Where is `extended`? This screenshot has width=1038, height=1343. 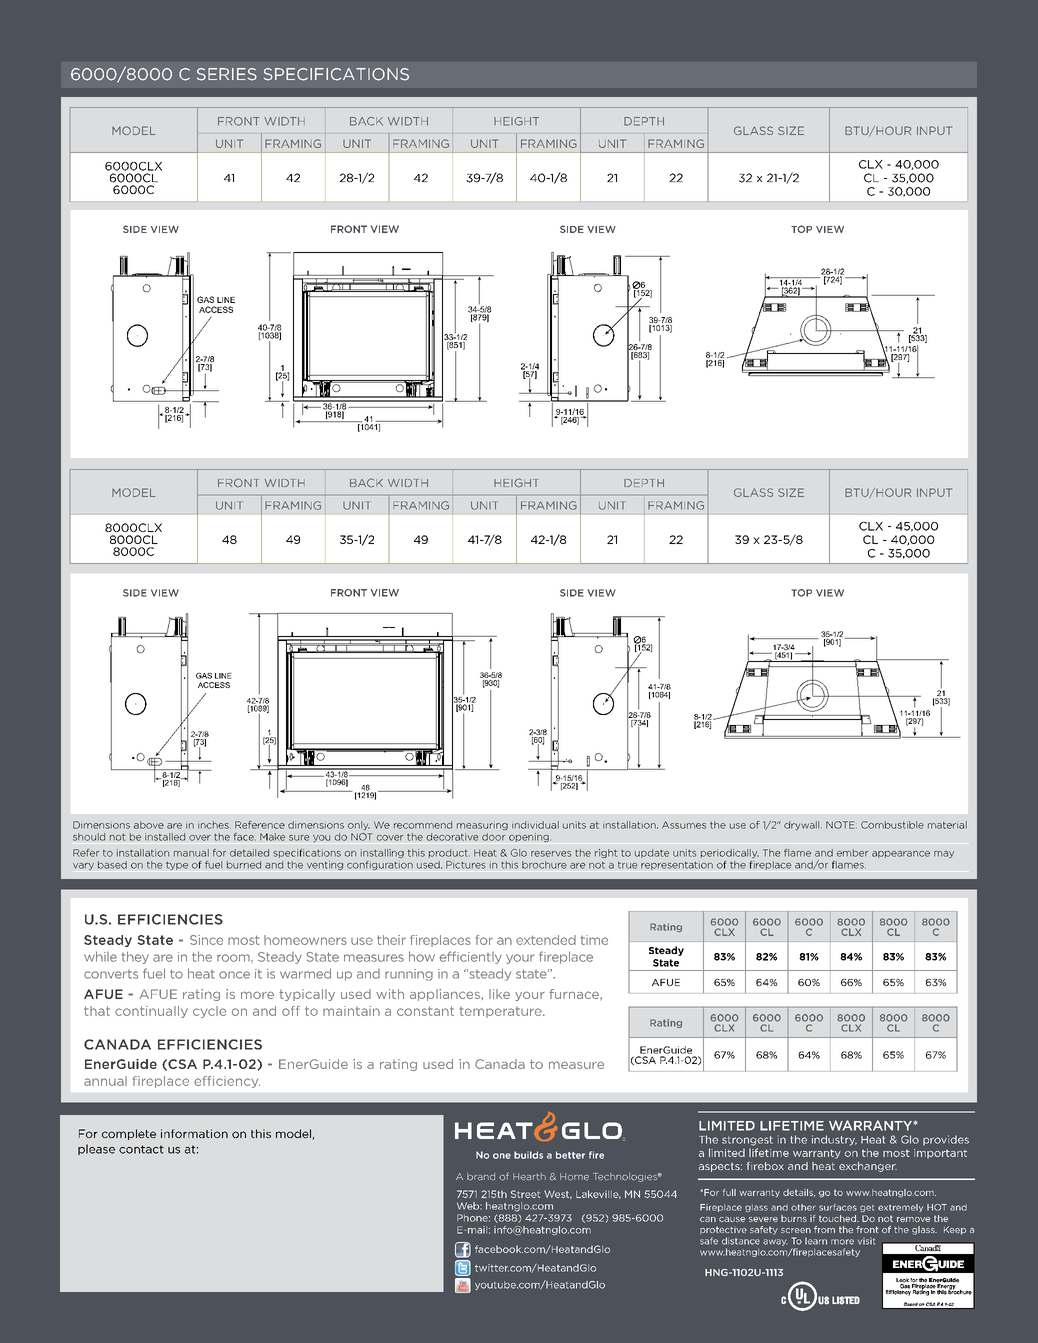 extended is located at coordinates (546, 940).
